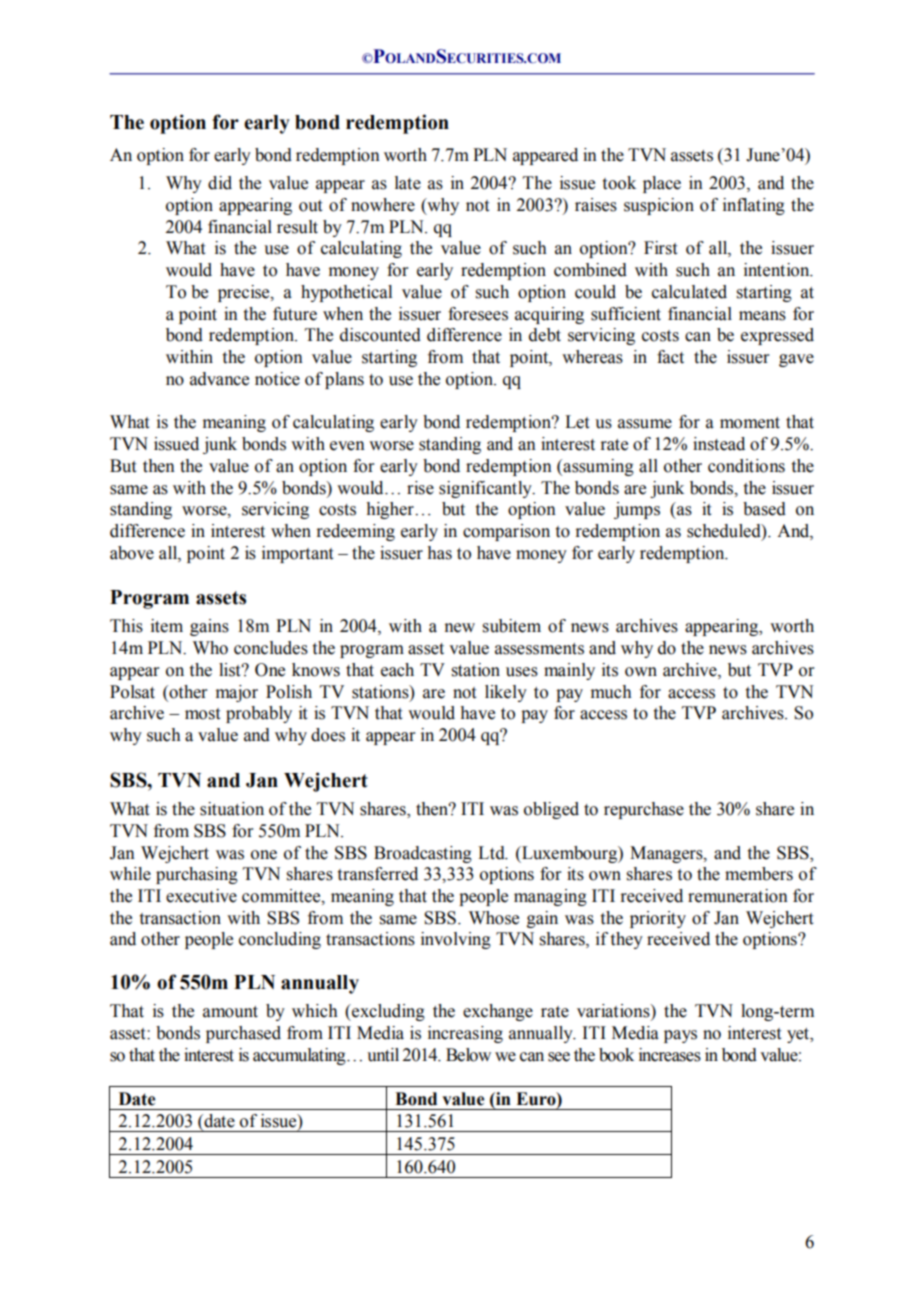 This image has width=924, height=1308. I want to click on obliged, so click(551, 810).
